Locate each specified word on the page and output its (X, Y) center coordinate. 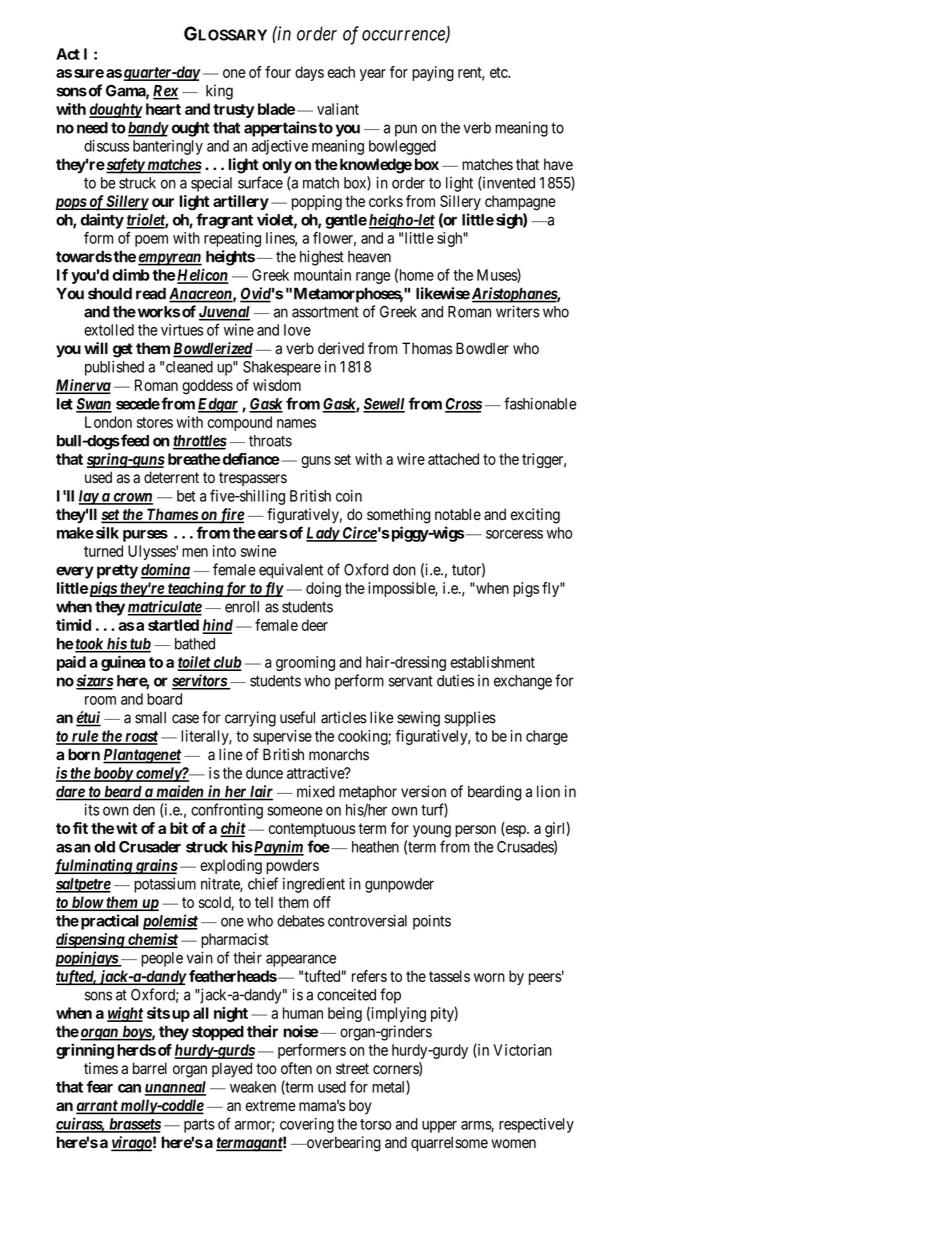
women (513, 1144)
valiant (338, 109)
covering (307, 1125)
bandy (148, 129)
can (129, 1088)
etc (499, 72)
